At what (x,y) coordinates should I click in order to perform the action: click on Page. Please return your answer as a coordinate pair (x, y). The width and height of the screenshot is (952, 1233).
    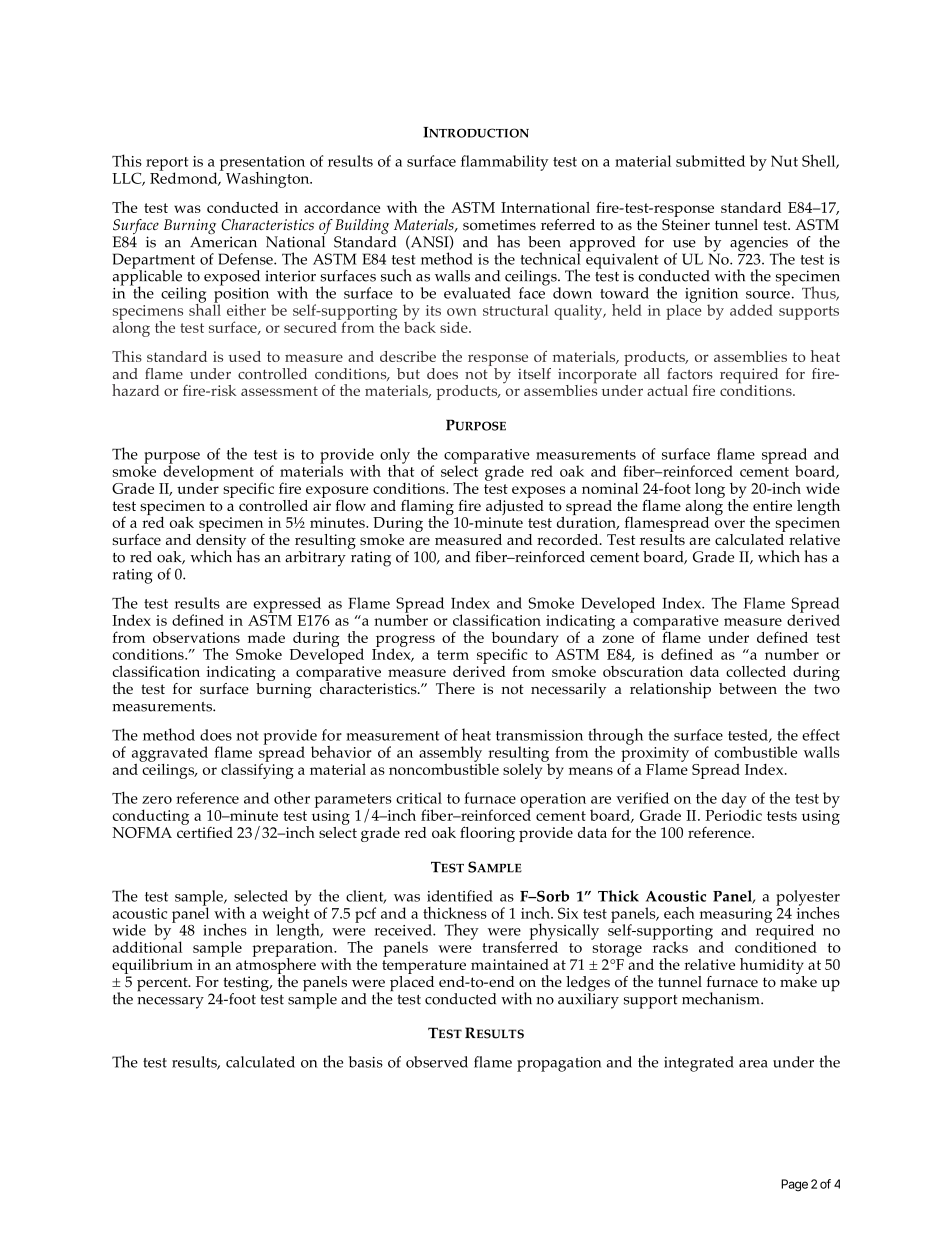
    Looking at the image, I should click on (794, 1185).
